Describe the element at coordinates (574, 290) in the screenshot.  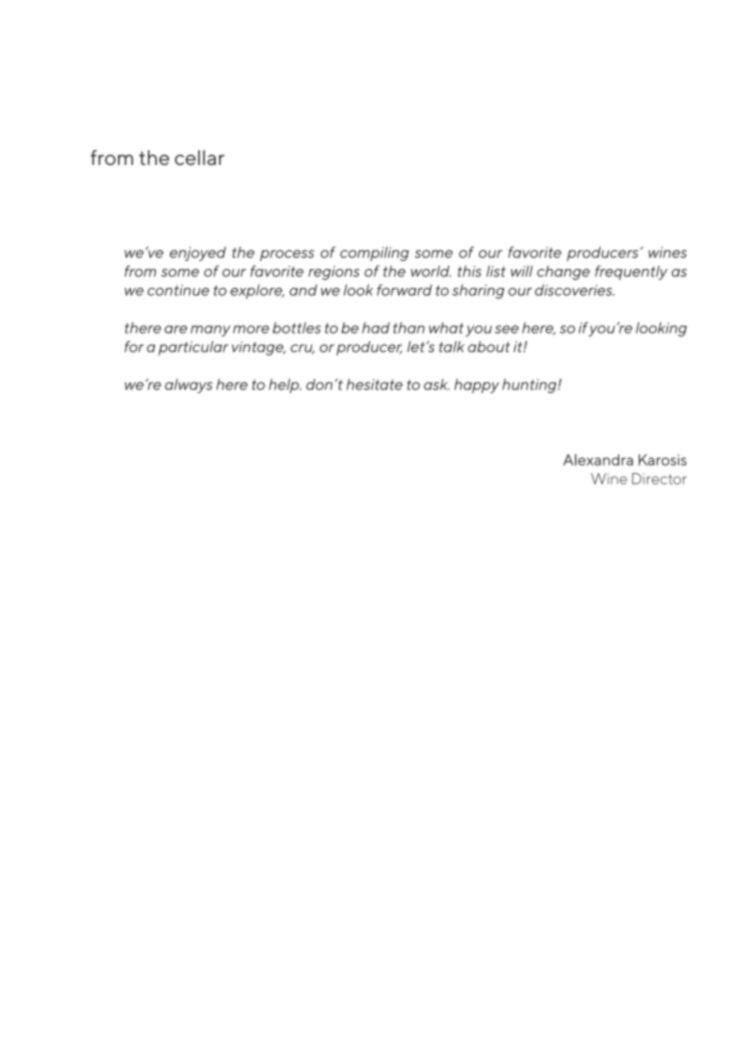
I see `discoveries` at that location.
